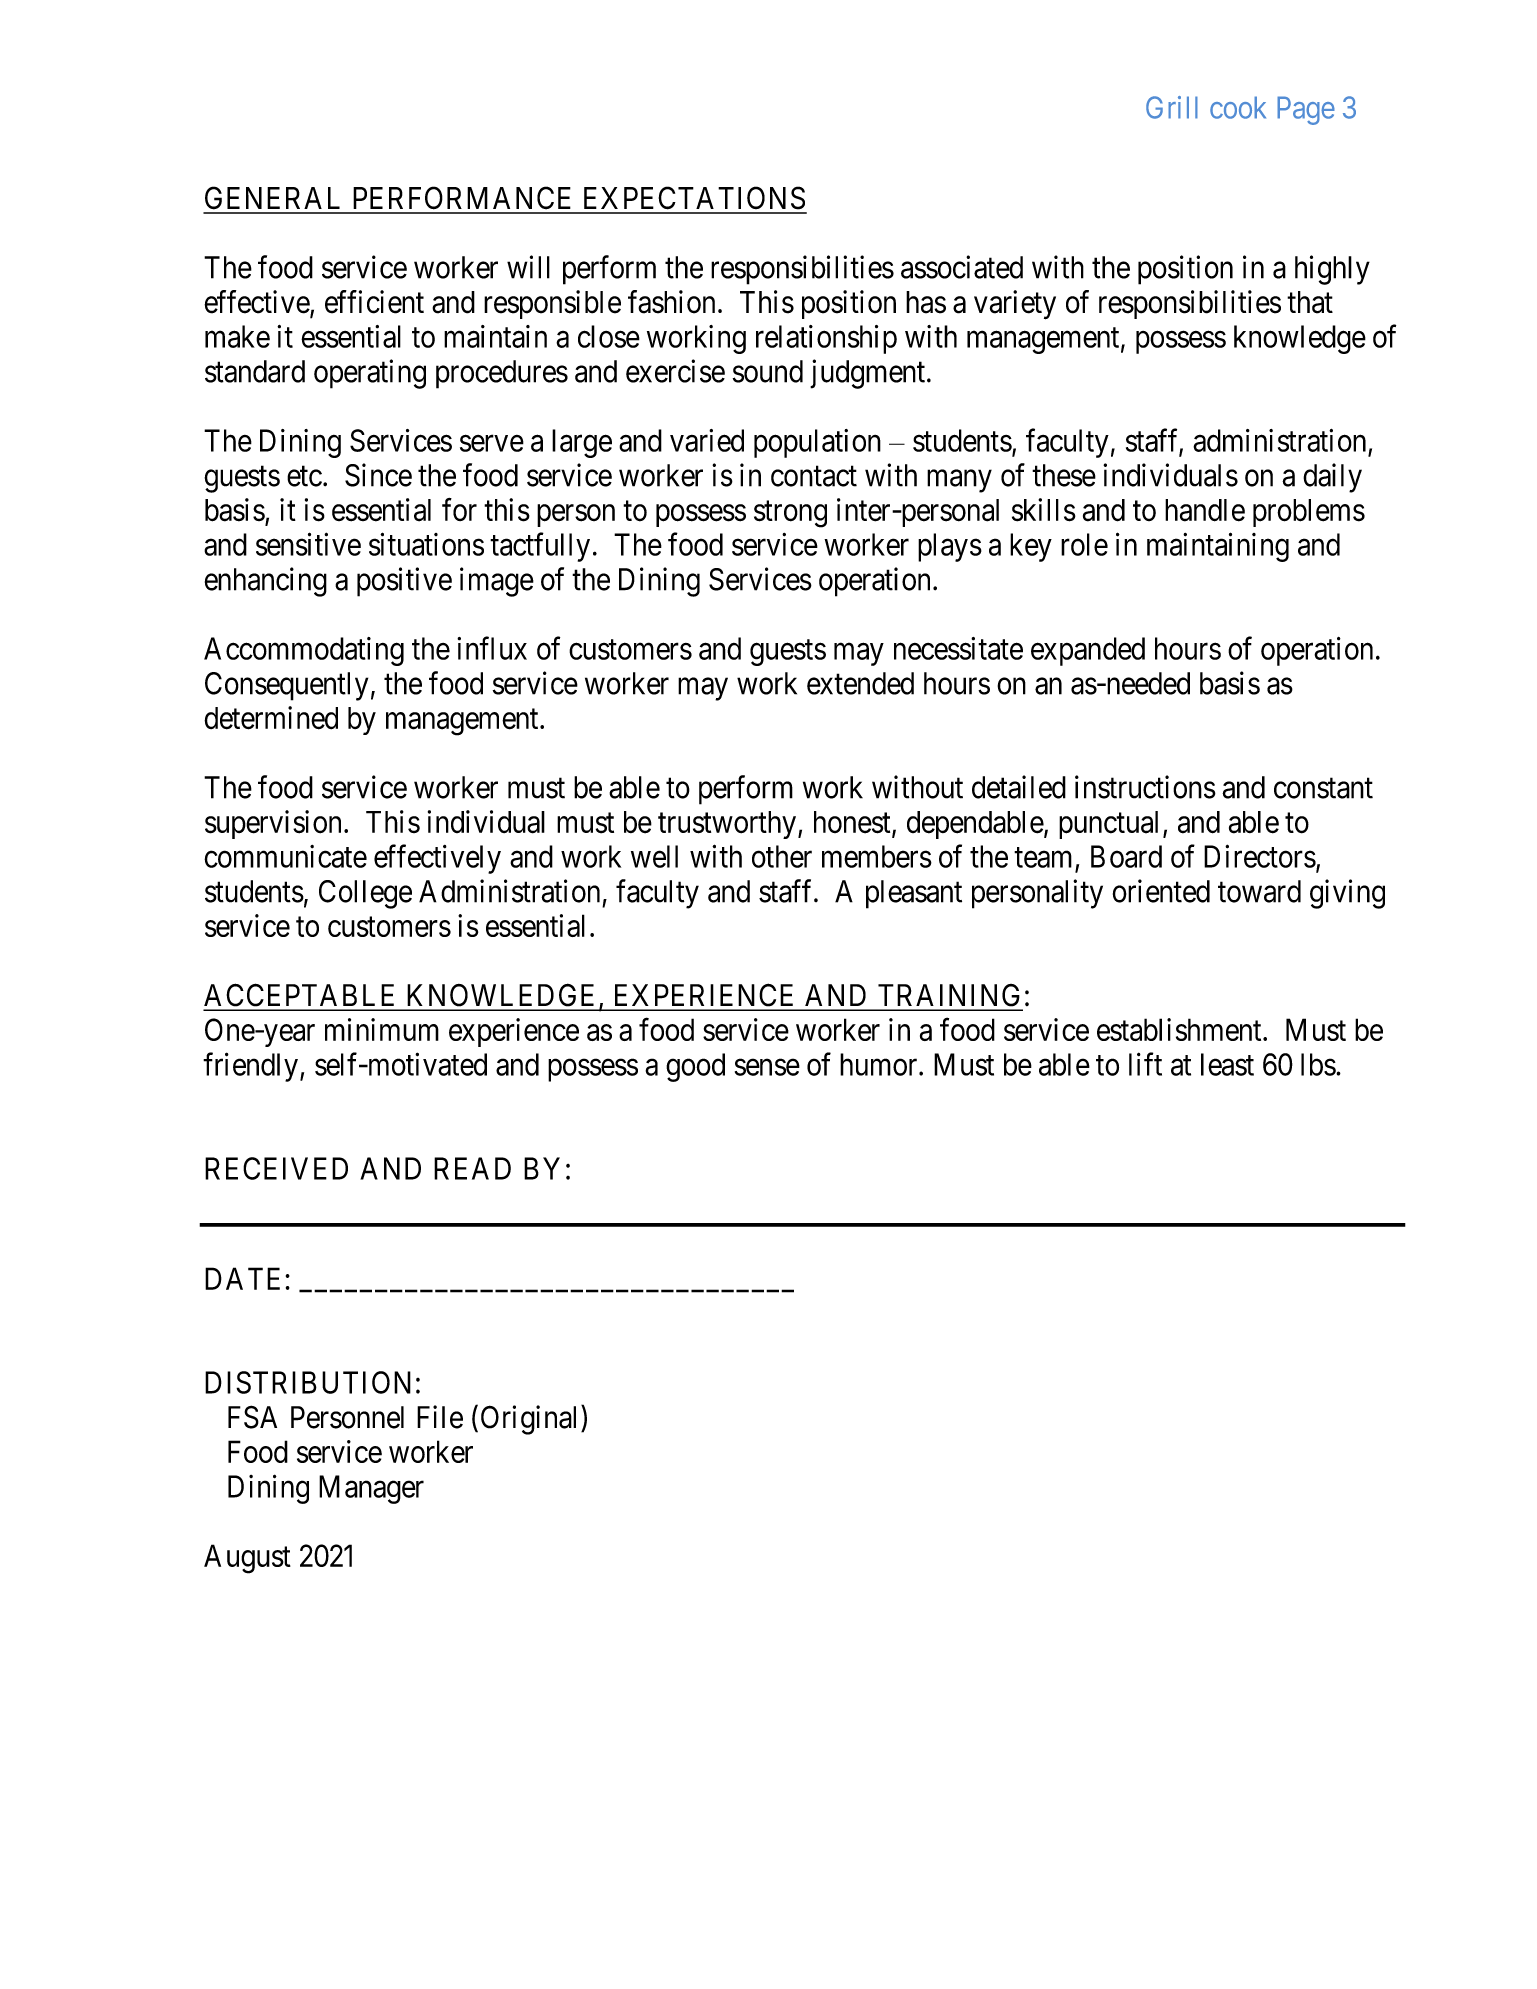  What do you see at coordinates (1227, 1064) in the page?
I see `least` at bounding box center [1227, 1064].
